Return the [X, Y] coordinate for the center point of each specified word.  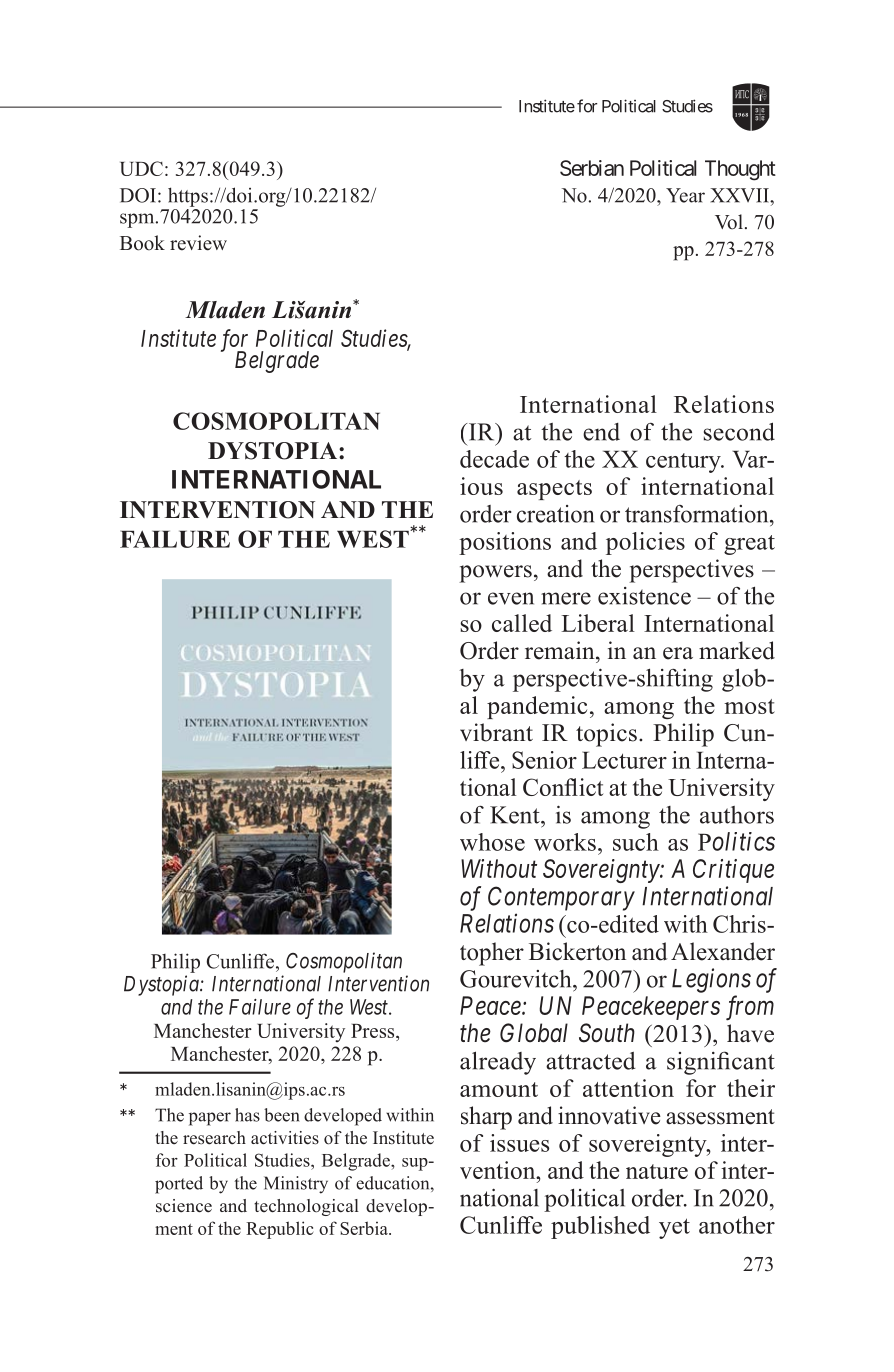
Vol [729, 222]
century [684, 463]
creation [555, 514]
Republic [279, 1230]
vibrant [496, 732]
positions [505, 543]
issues [519, 1143]
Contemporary [561, 898]
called [522, 623]
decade [494, 459]
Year [685, 195]
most [749, 706]
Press [374, 1031]
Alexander [723, 951]
